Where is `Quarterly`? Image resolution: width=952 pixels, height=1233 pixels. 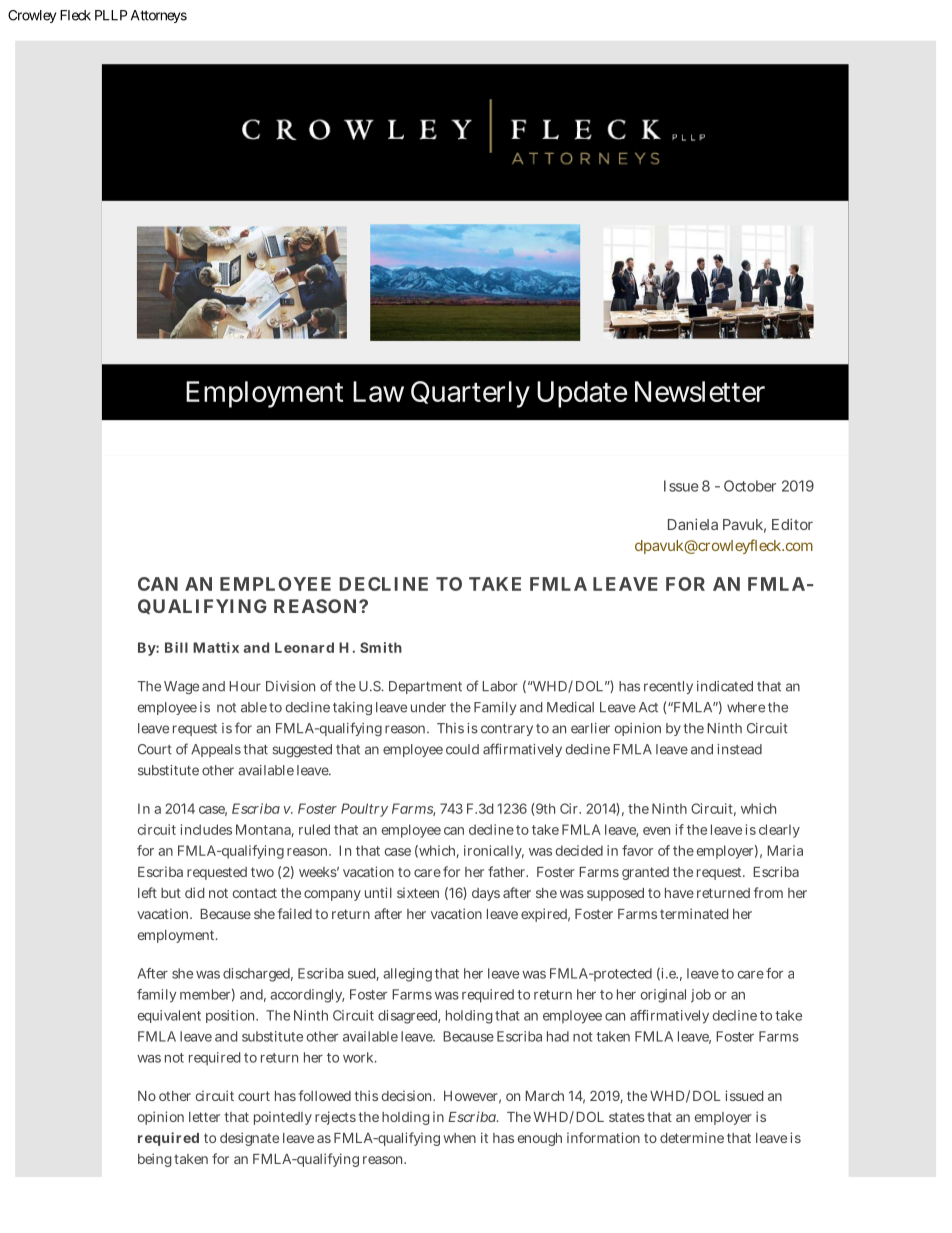 Quarterly is located at coordinates (470, 394).
